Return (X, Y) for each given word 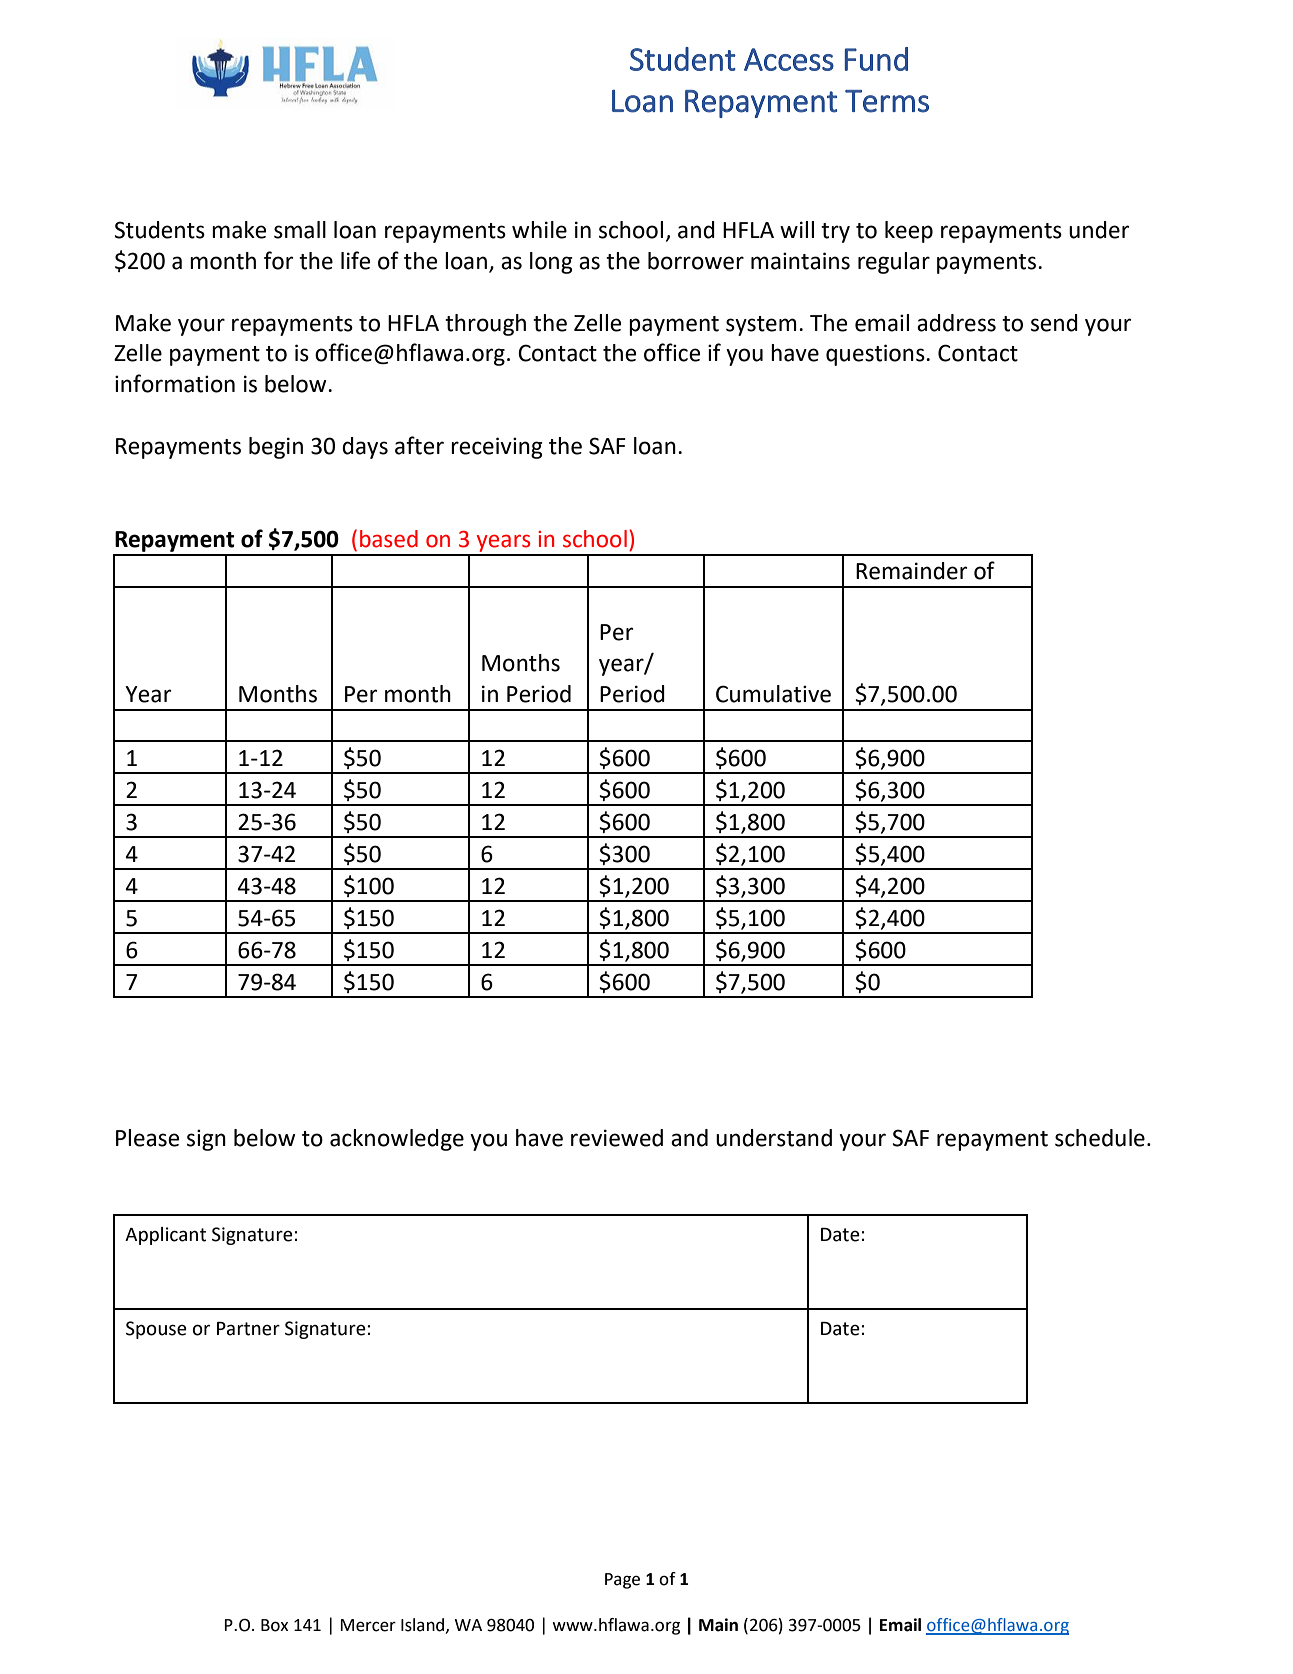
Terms (887, 101)
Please (147, 1138)
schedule (1100, 1138)
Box (274, 1625)
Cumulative (773, 694)
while (539, 230)
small (300, 230)
